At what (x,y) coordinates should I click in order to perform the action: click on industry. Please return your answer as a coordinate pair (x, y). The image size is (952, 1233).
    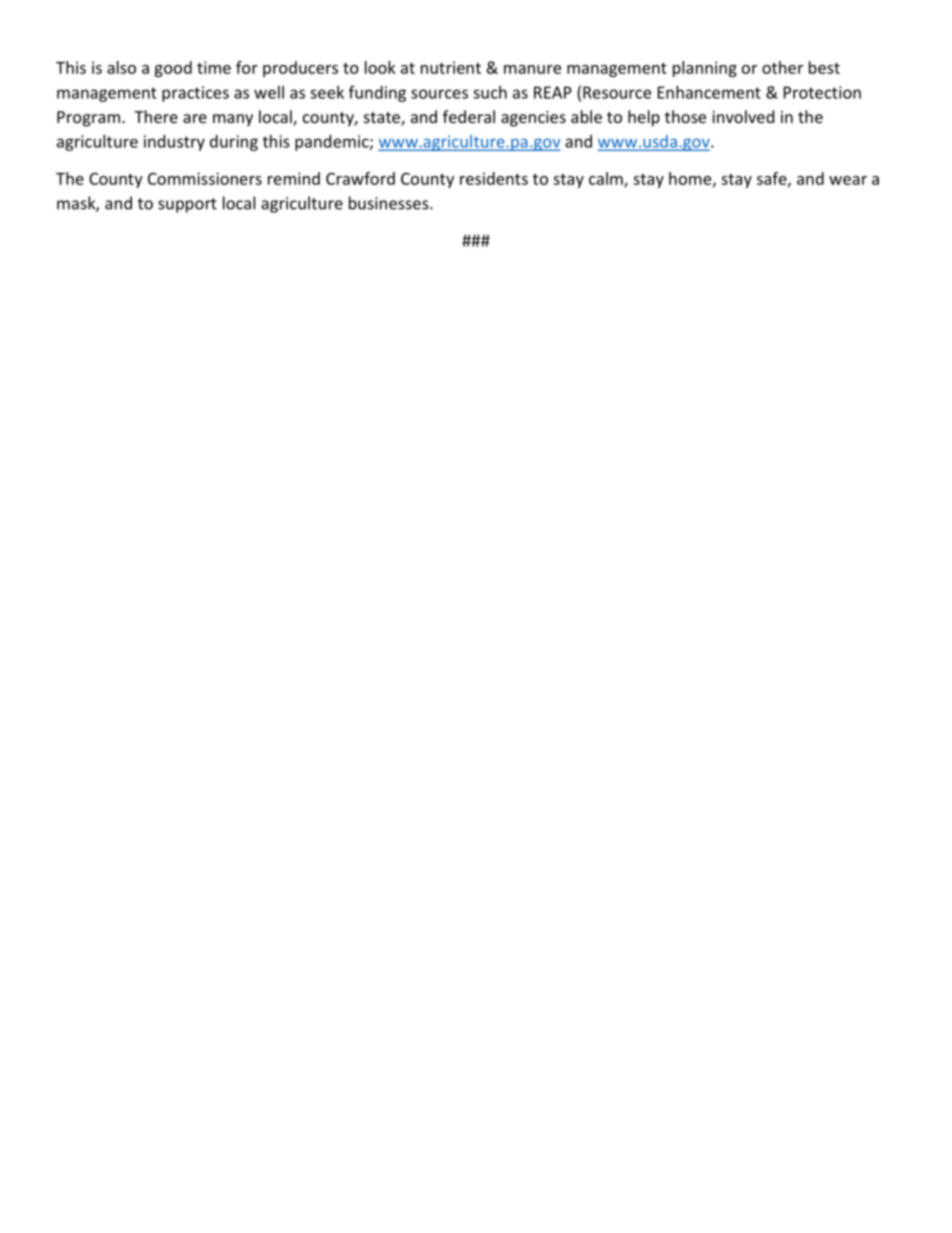
    Looking at the image, I should click on (174, 143).
